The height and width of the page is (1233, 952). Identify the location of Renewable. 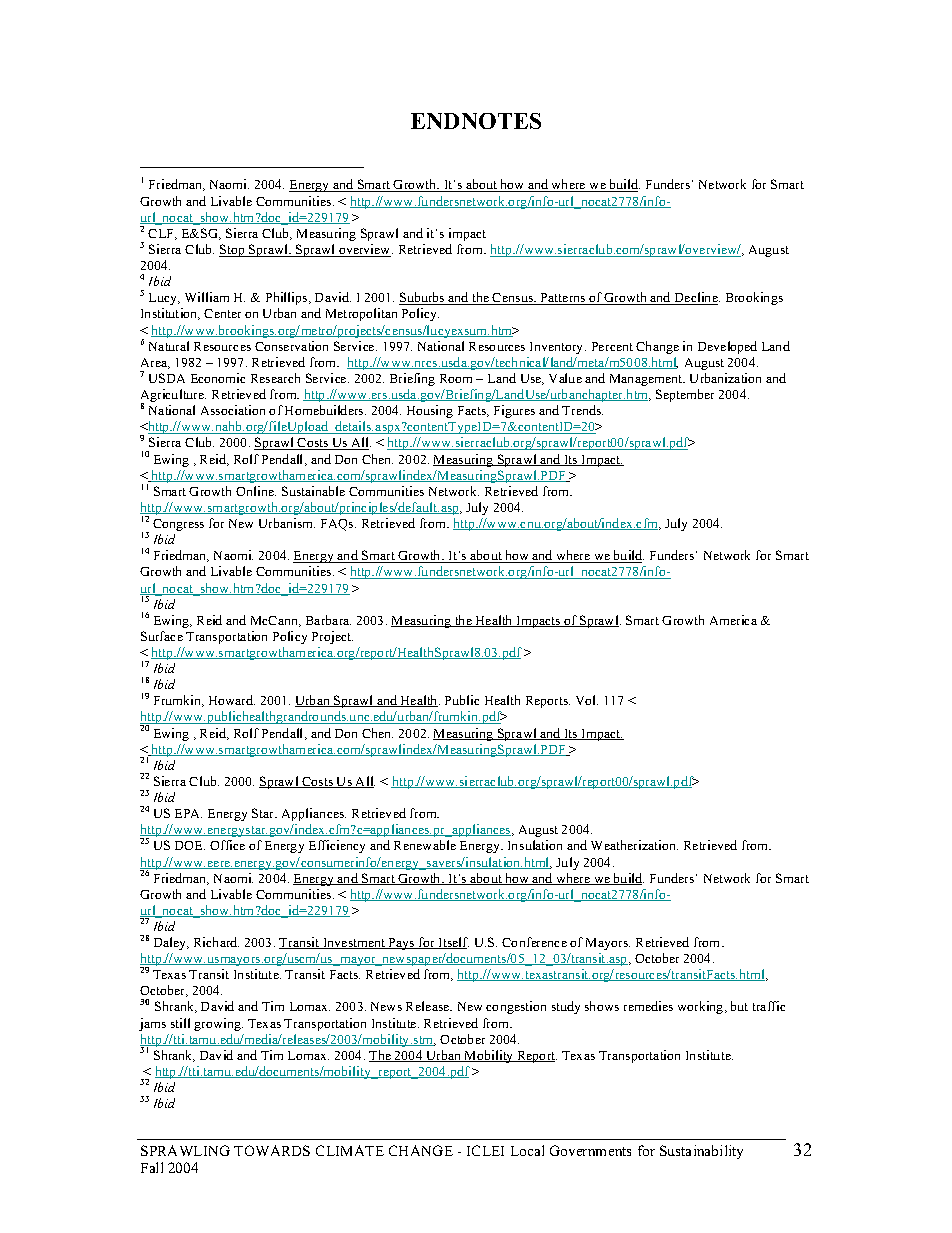
(425, 845).
